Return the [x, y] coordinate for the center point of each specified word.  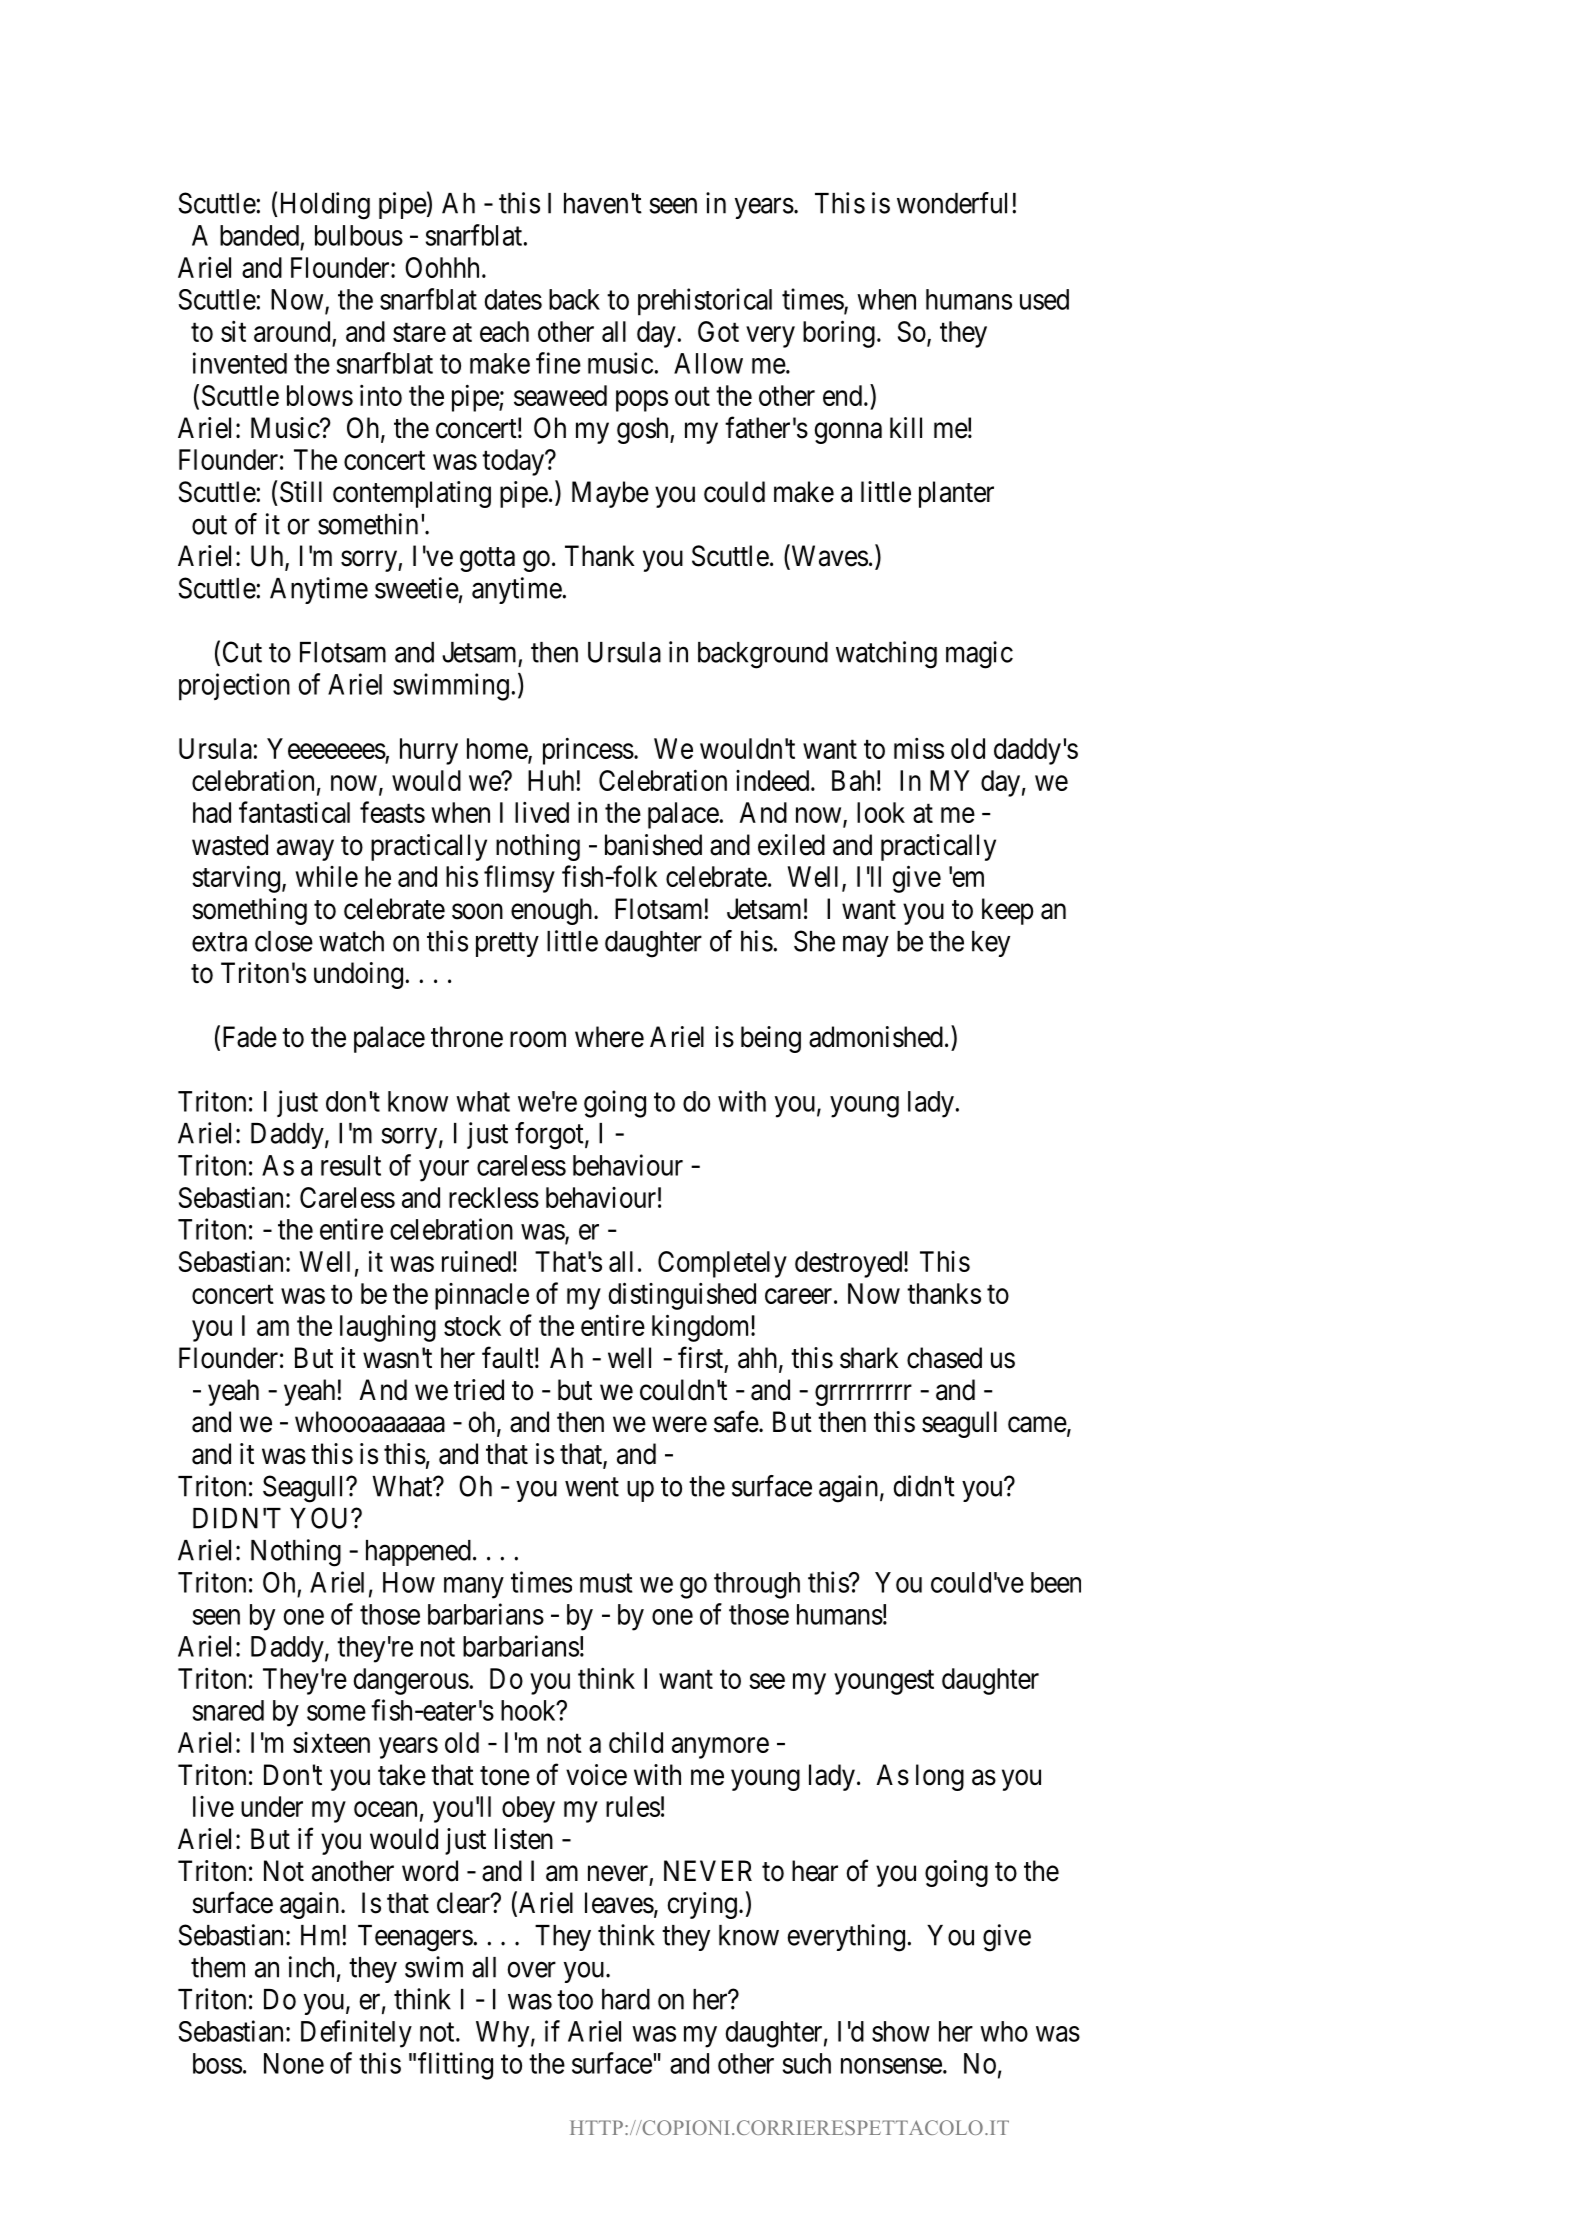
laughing [388, 1328]
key [991, 944]
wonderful [955, 203]
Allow [708, 363]
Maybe [610, 494]
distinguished [682, 1296]
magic [979, 655]
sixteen [331, 1742]
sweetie [417, 588]
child [636, 1742]
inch [311, 1967]
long [940, 1777]
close [284, 941]
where [609, 1037]
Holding [323, 206]
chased [944, 1358]
